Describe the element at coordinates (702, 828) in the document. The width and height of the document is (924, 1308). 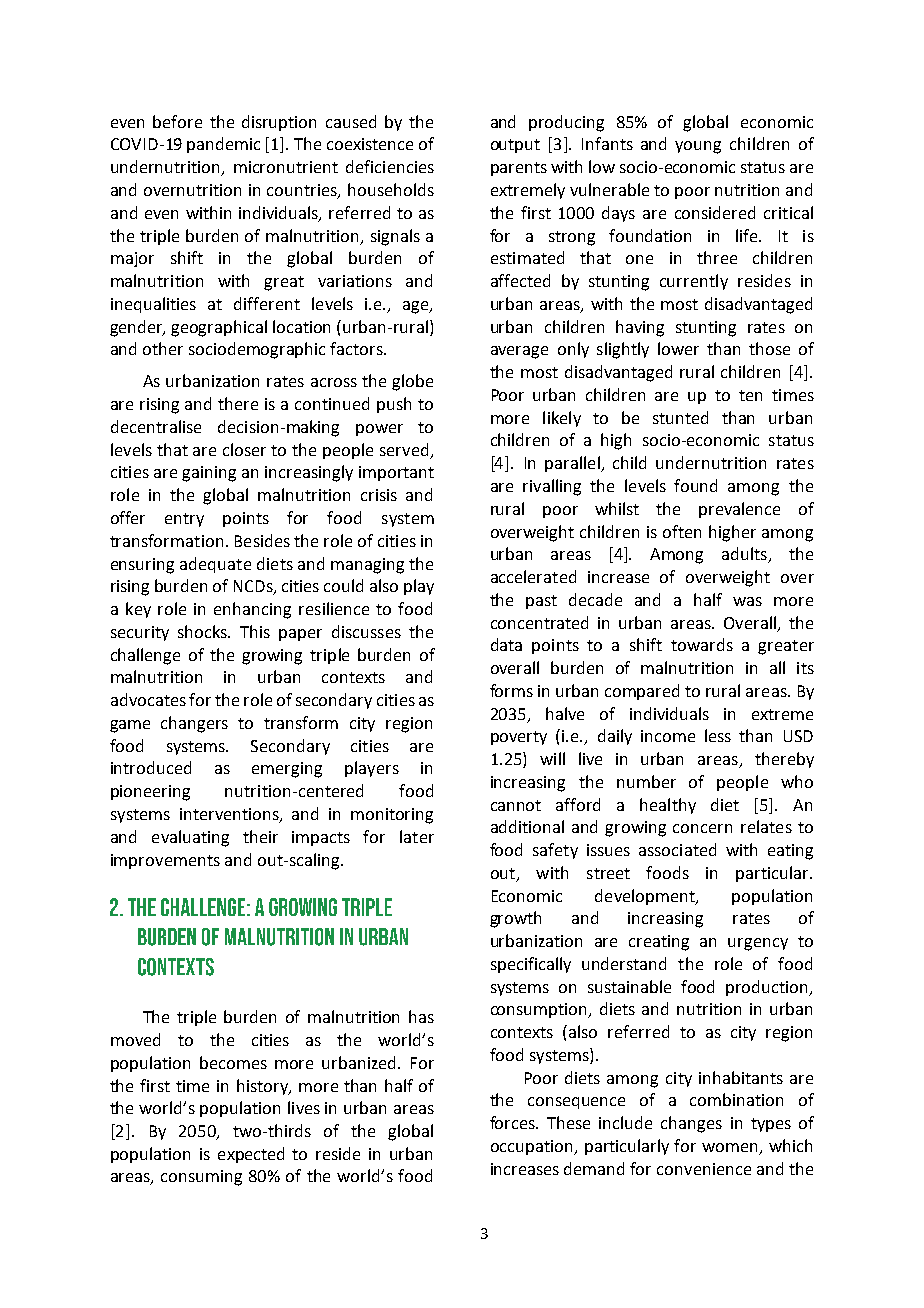
I see `concern` at that location.
